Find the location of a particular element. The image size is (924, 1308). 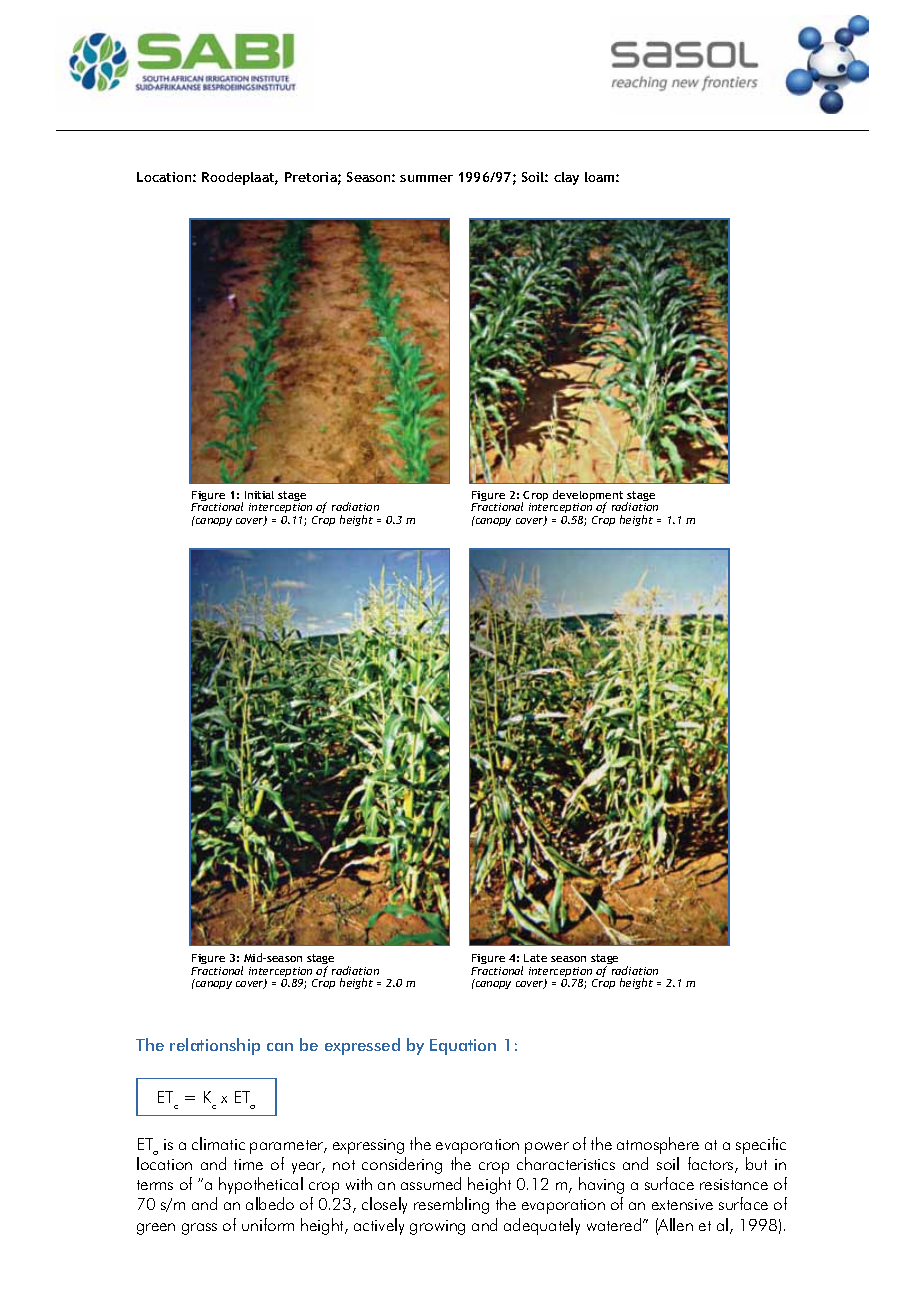

summer is located at coordinates (426, 178).
